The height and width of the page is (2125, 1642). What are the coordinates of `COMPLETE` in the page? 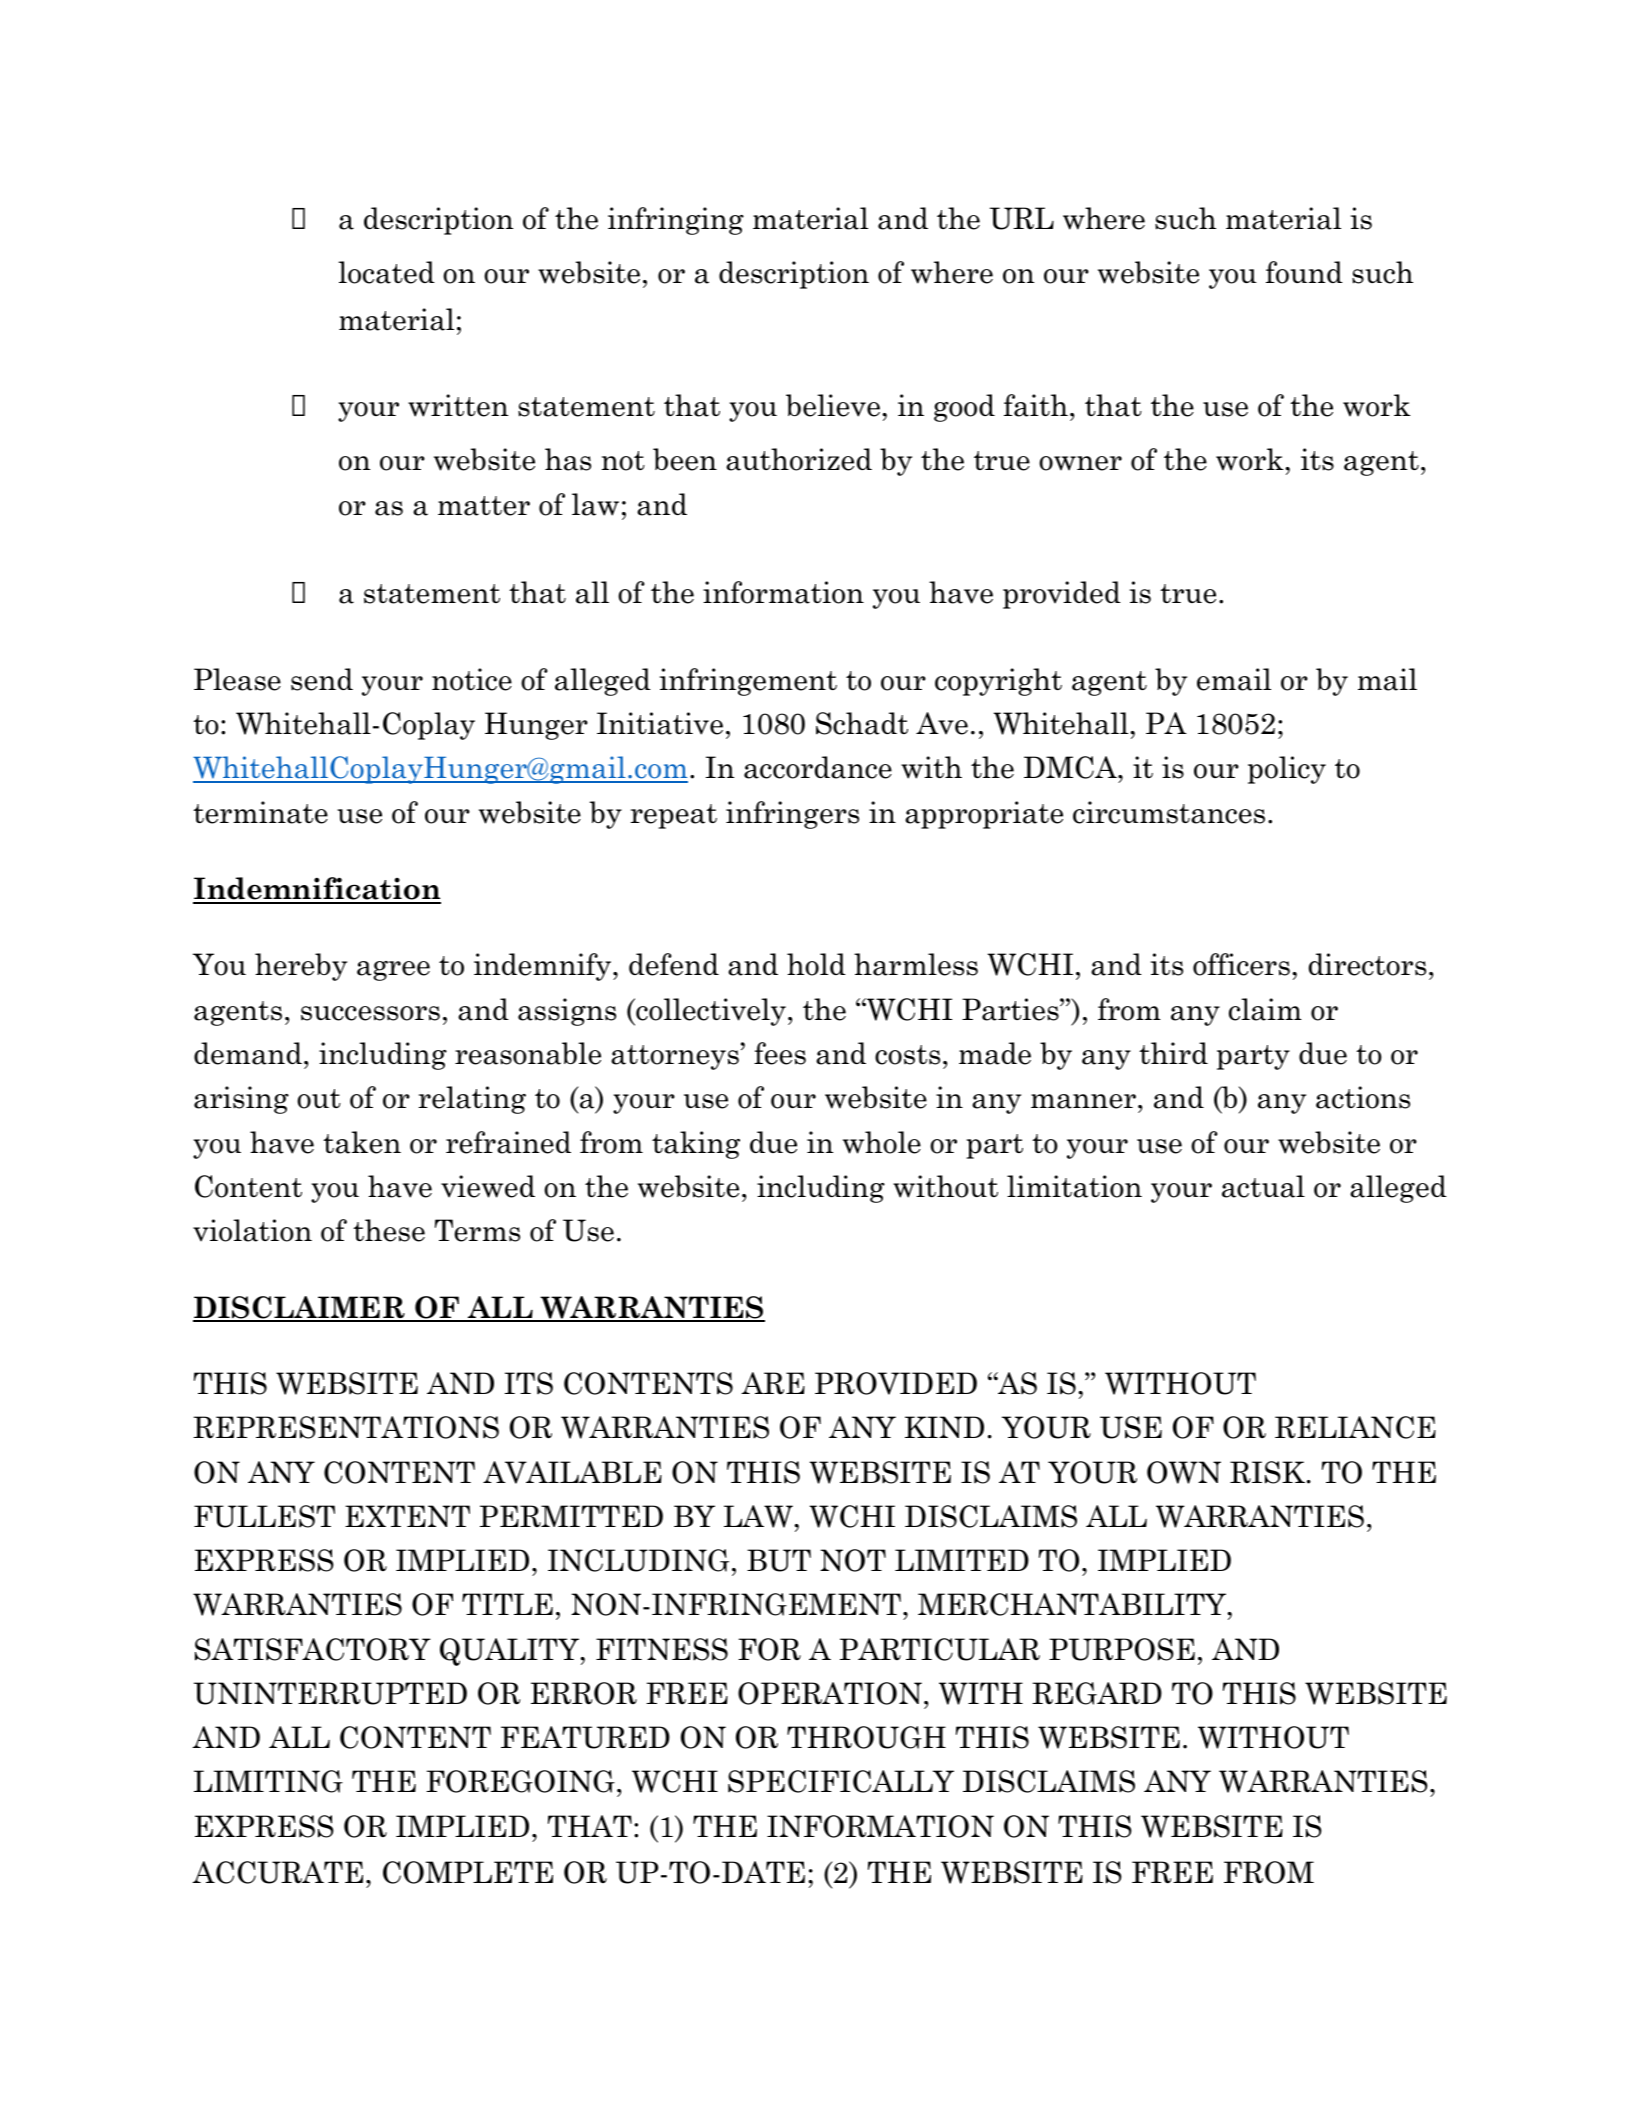 It's located at (468, 1872).
